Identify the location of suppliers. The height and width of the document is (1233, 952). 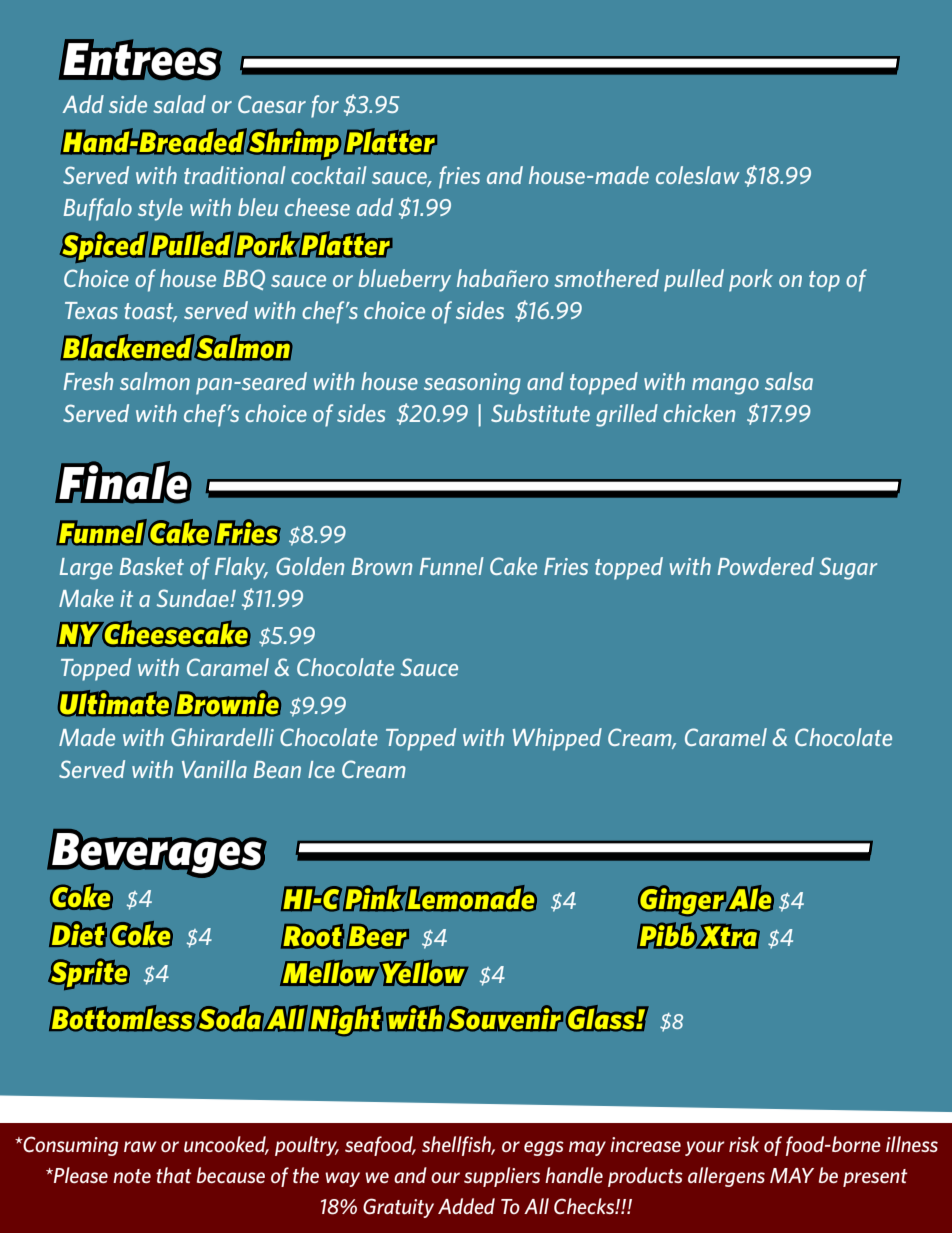
(502, 1177).
